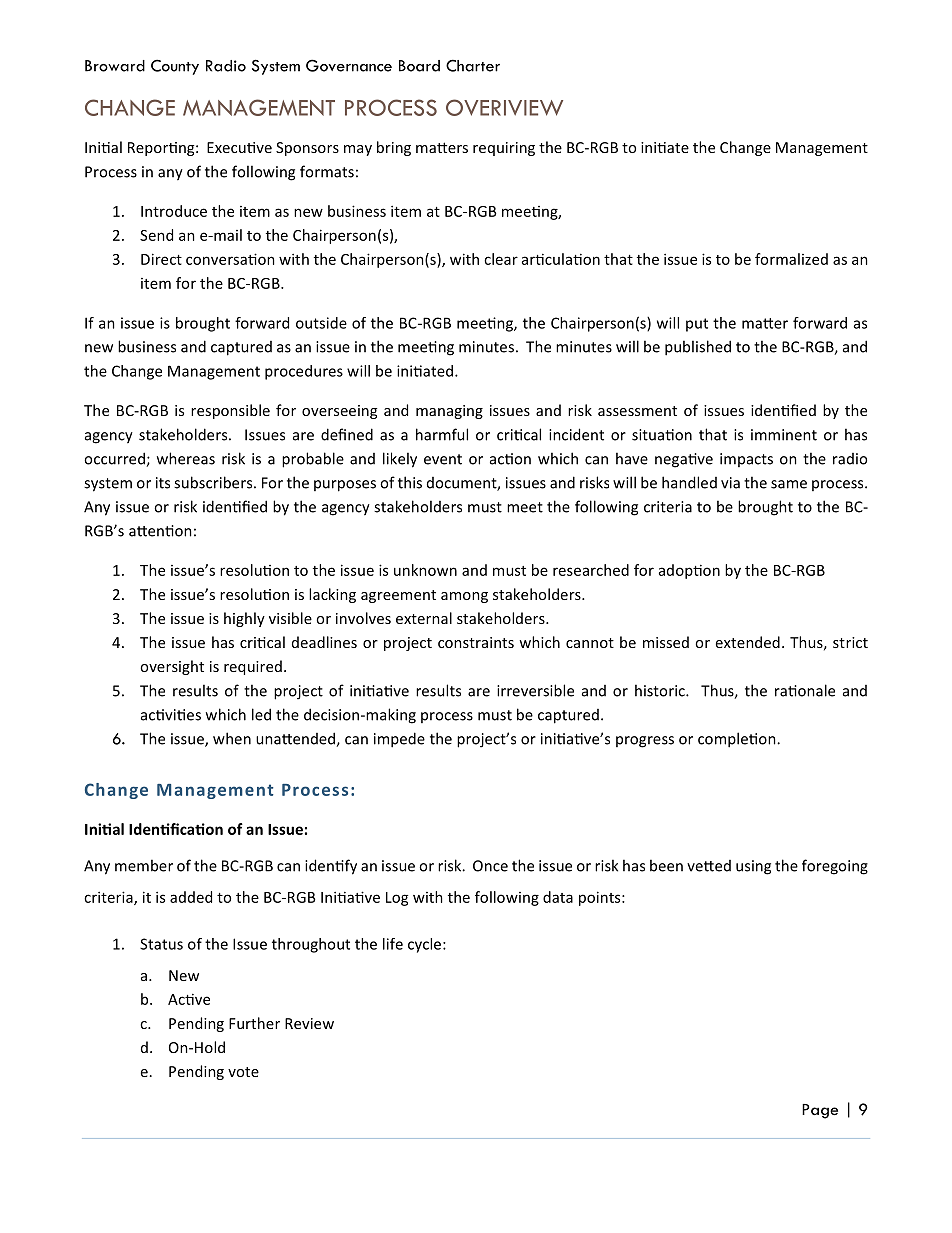 This screenshot has width=952, height=1233. What do you see at coordinates (230, 411) in the screenshot?
I see `responsible` at bounding box center [230, 411].
